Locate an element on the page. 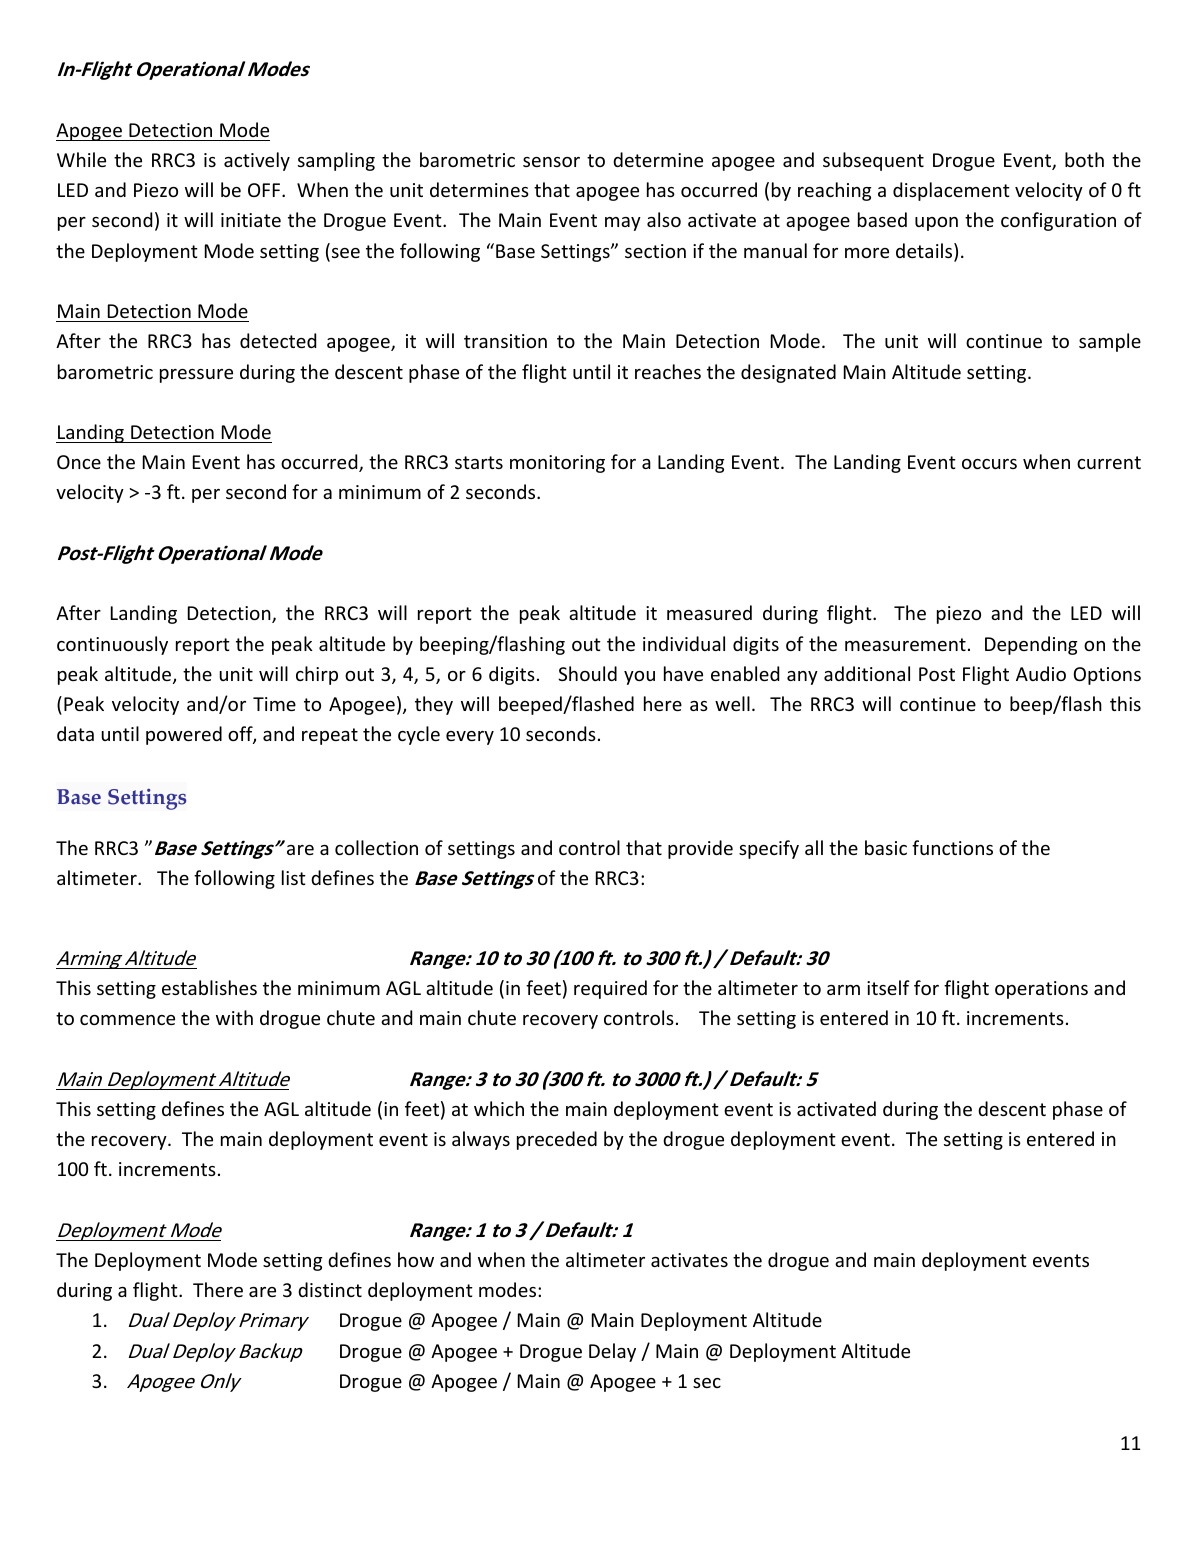  Depending is located at coordinates (1031, 645).
